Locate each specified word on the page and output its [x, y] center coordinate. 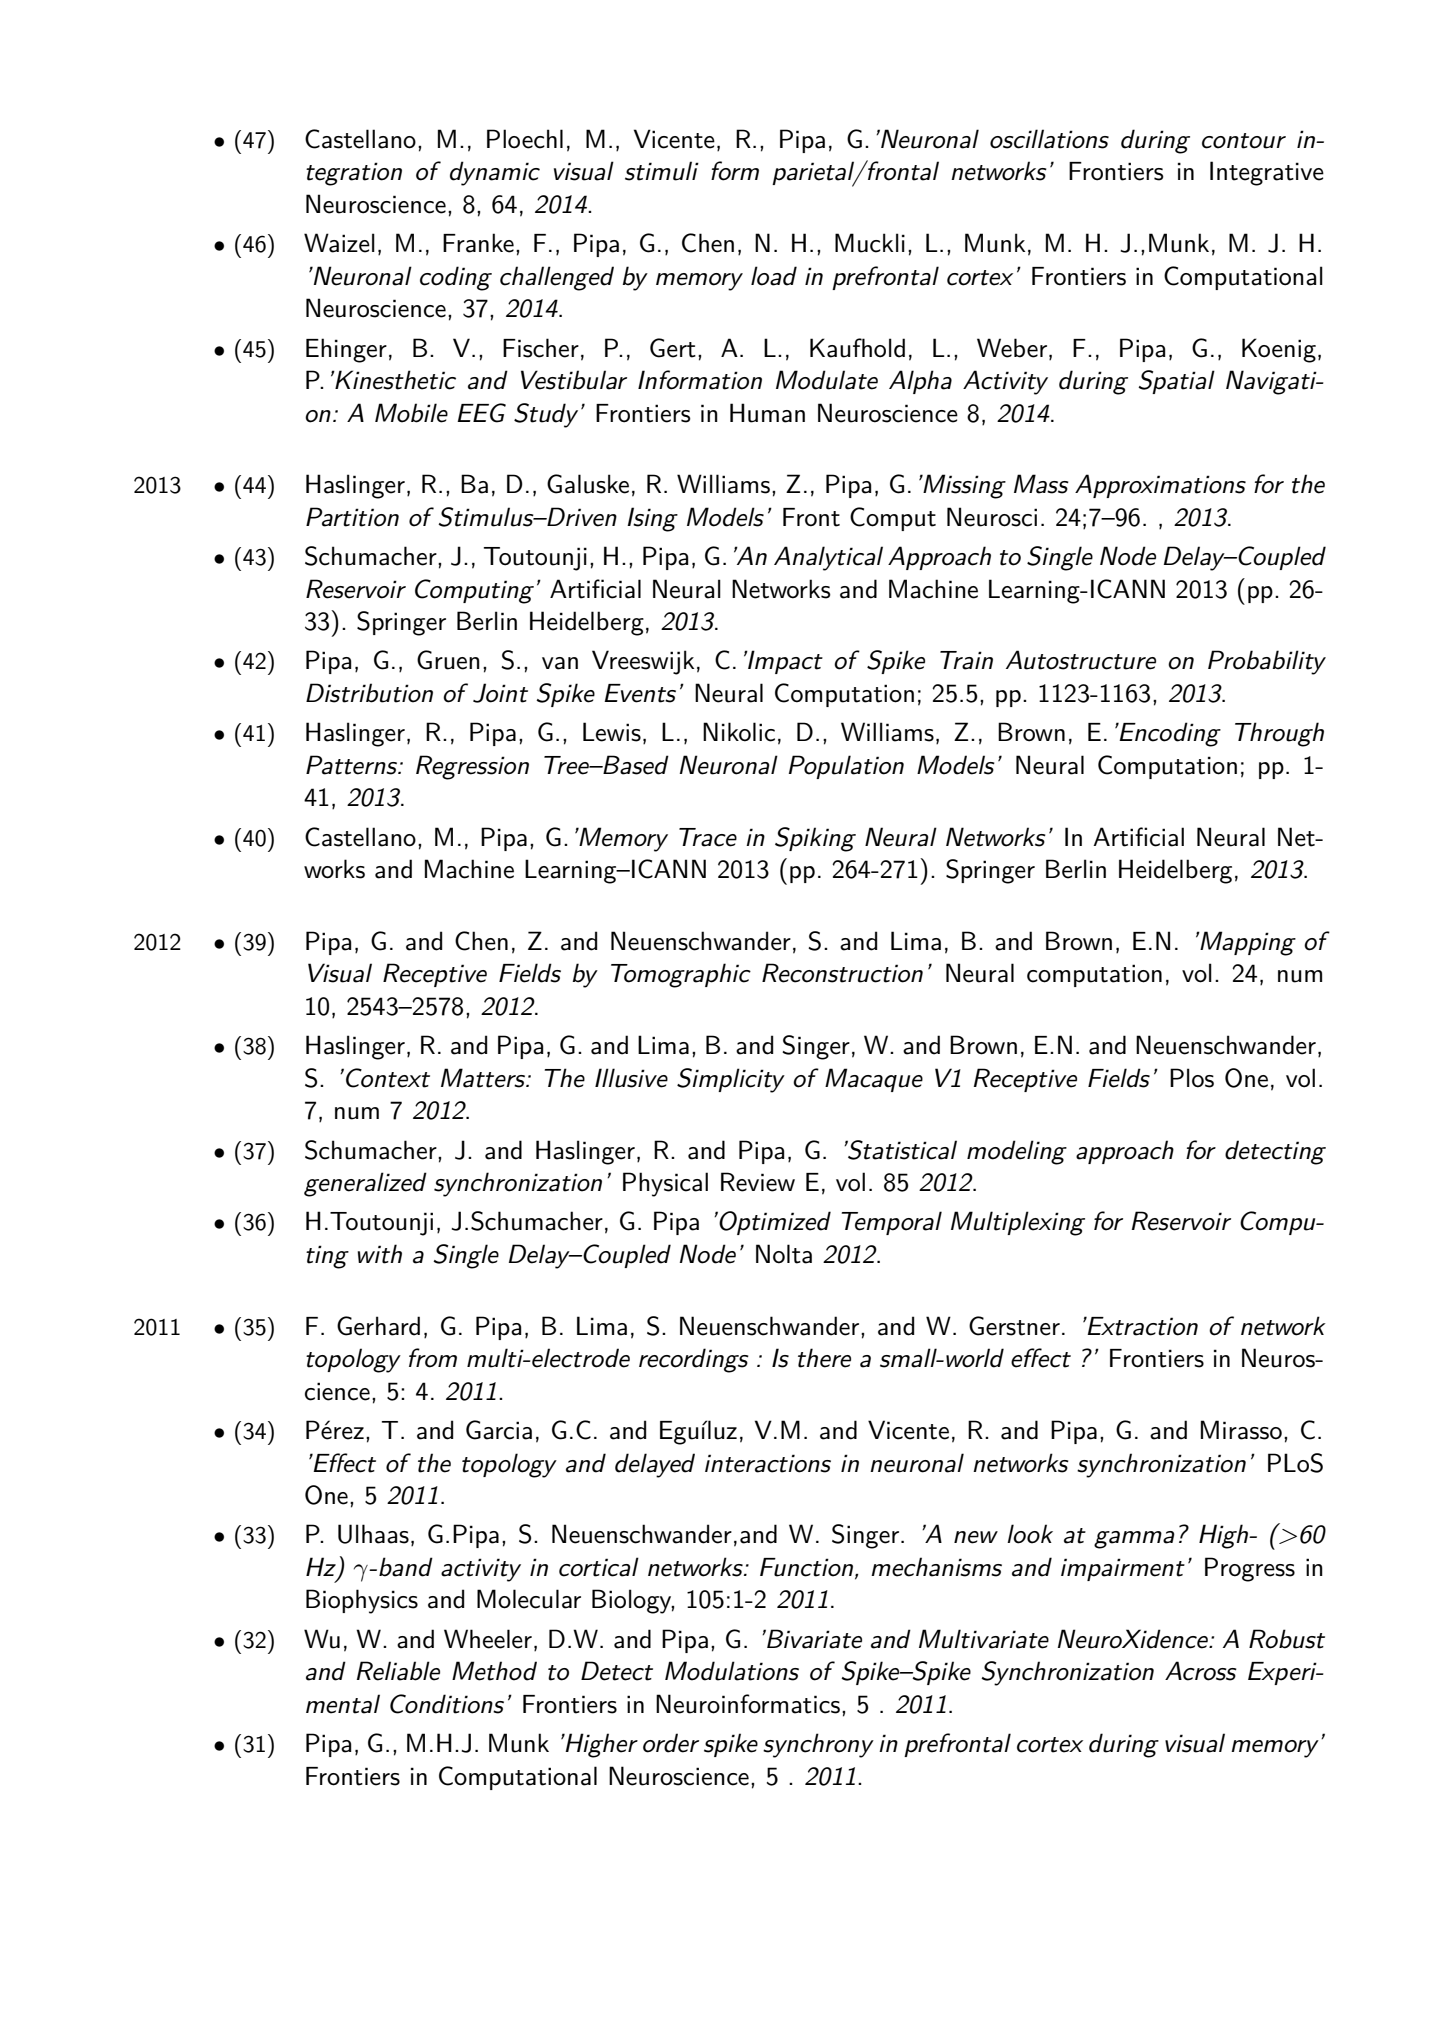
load [774, 276]
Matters [484, 1078]
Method [494, 1671]
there [824, 1358]
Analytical [828, 558]
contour [1244, 141]
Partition [352, 517]
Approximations [1160, 486]
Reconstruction [842, 973]
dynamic [495, 173]
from [433, 1358]
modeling [1017, 1152]
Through [1279, 734]
